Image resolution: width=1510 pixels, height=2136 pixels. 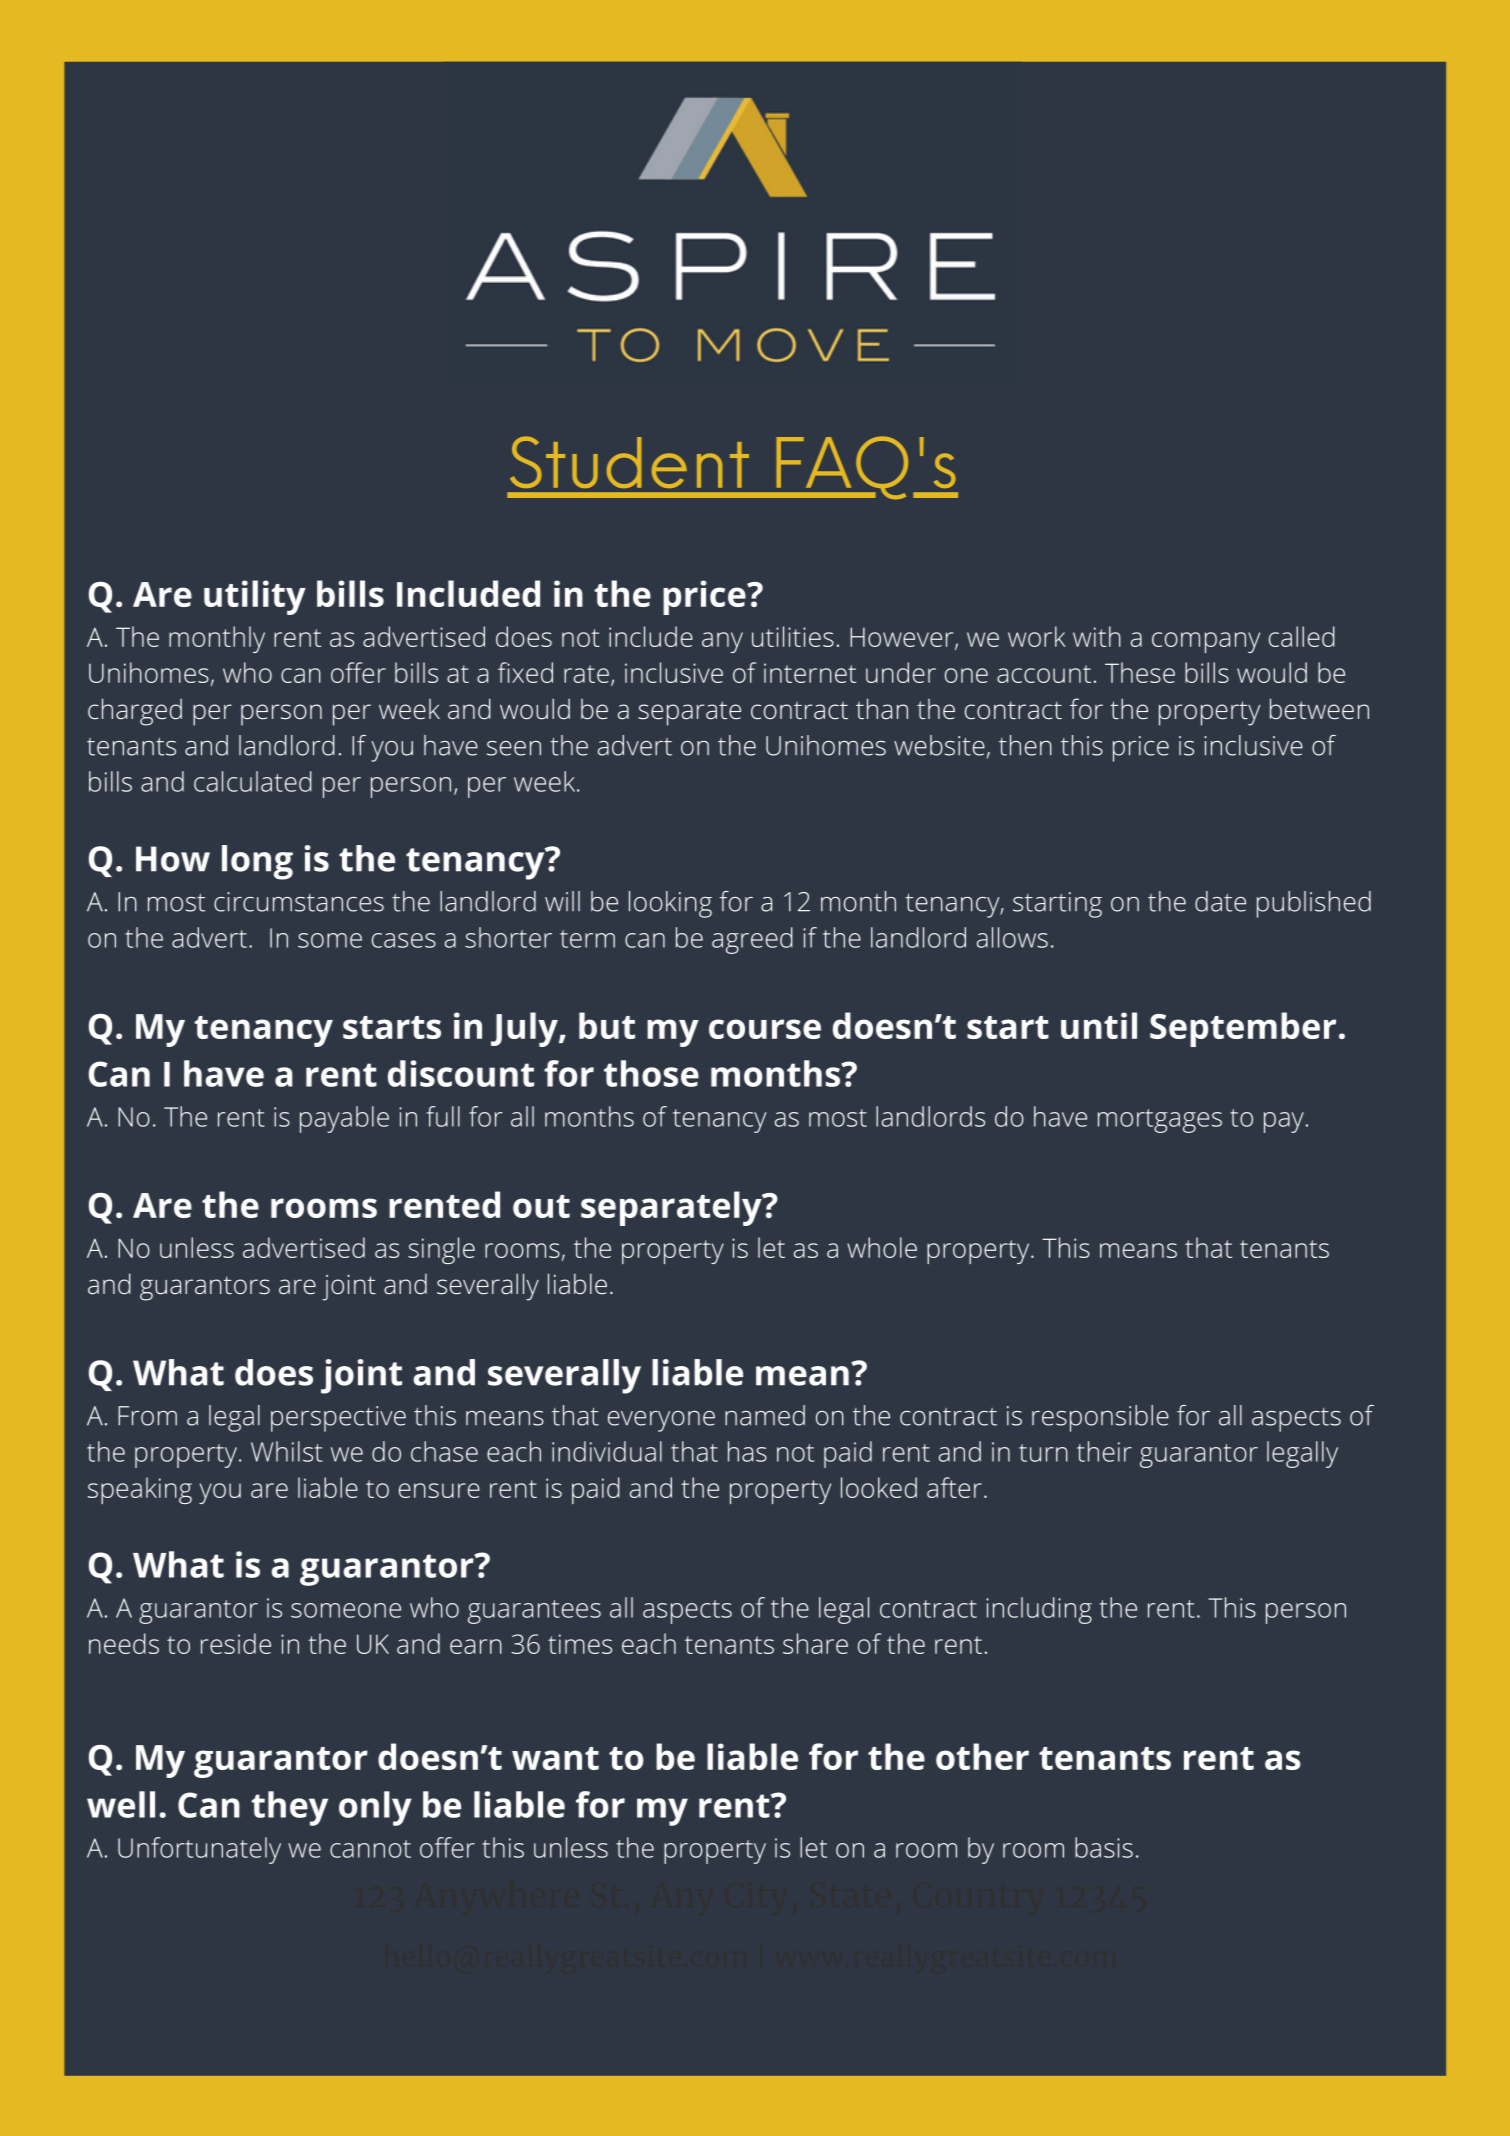 What do you see at coordinates (287, 1451) in the screenshot?
I see `Whilst` at bounding box center [287, 1451].
